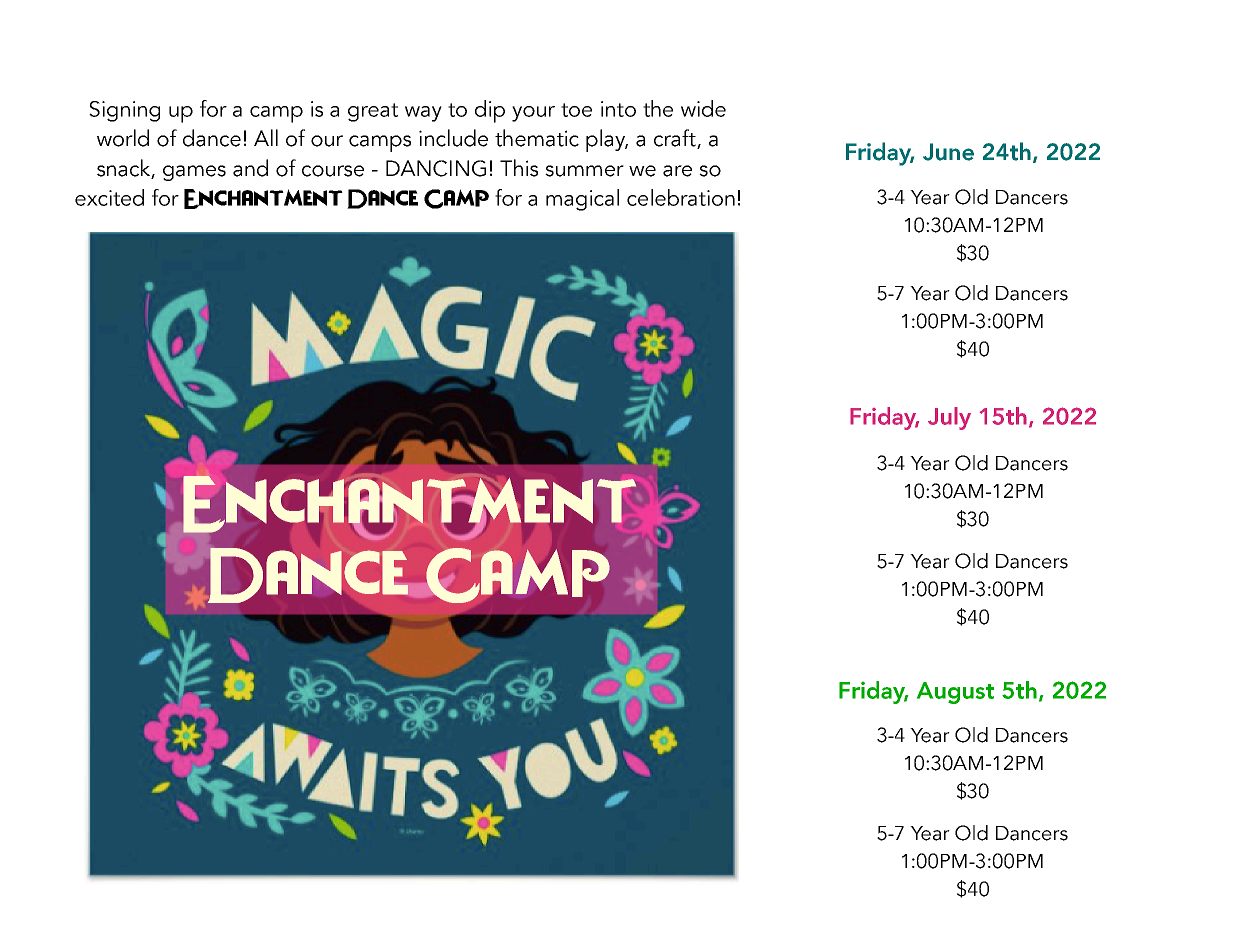 The width and height of the image is (1233, 952). What do you see at coordinates (955, 693) in the image?
I see `August` at bounding box center [955, 693].
